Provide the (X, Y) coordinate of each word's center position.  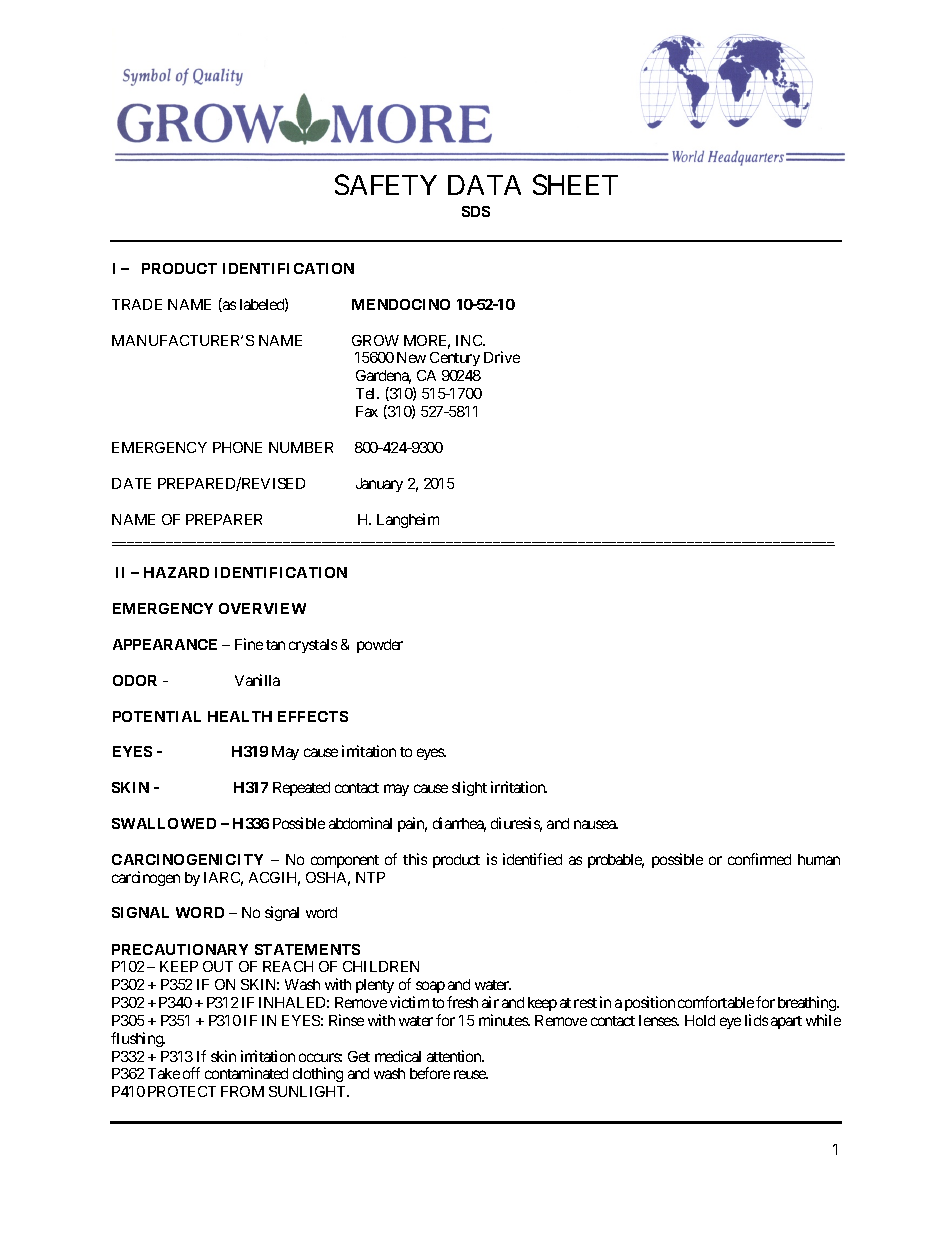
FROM (242, 1091)
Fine (249, 644)
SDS (476, 211)
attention (455, 1056)
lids (756, 1020)
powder (380, 646)
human (819, 859)
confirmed (759, 859)
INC (470, 340)
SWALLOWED (164, 823)
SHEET (575, 185)
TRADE (137, 304)
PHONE (237, 447)
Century (455, 359)
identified (532, 859)
